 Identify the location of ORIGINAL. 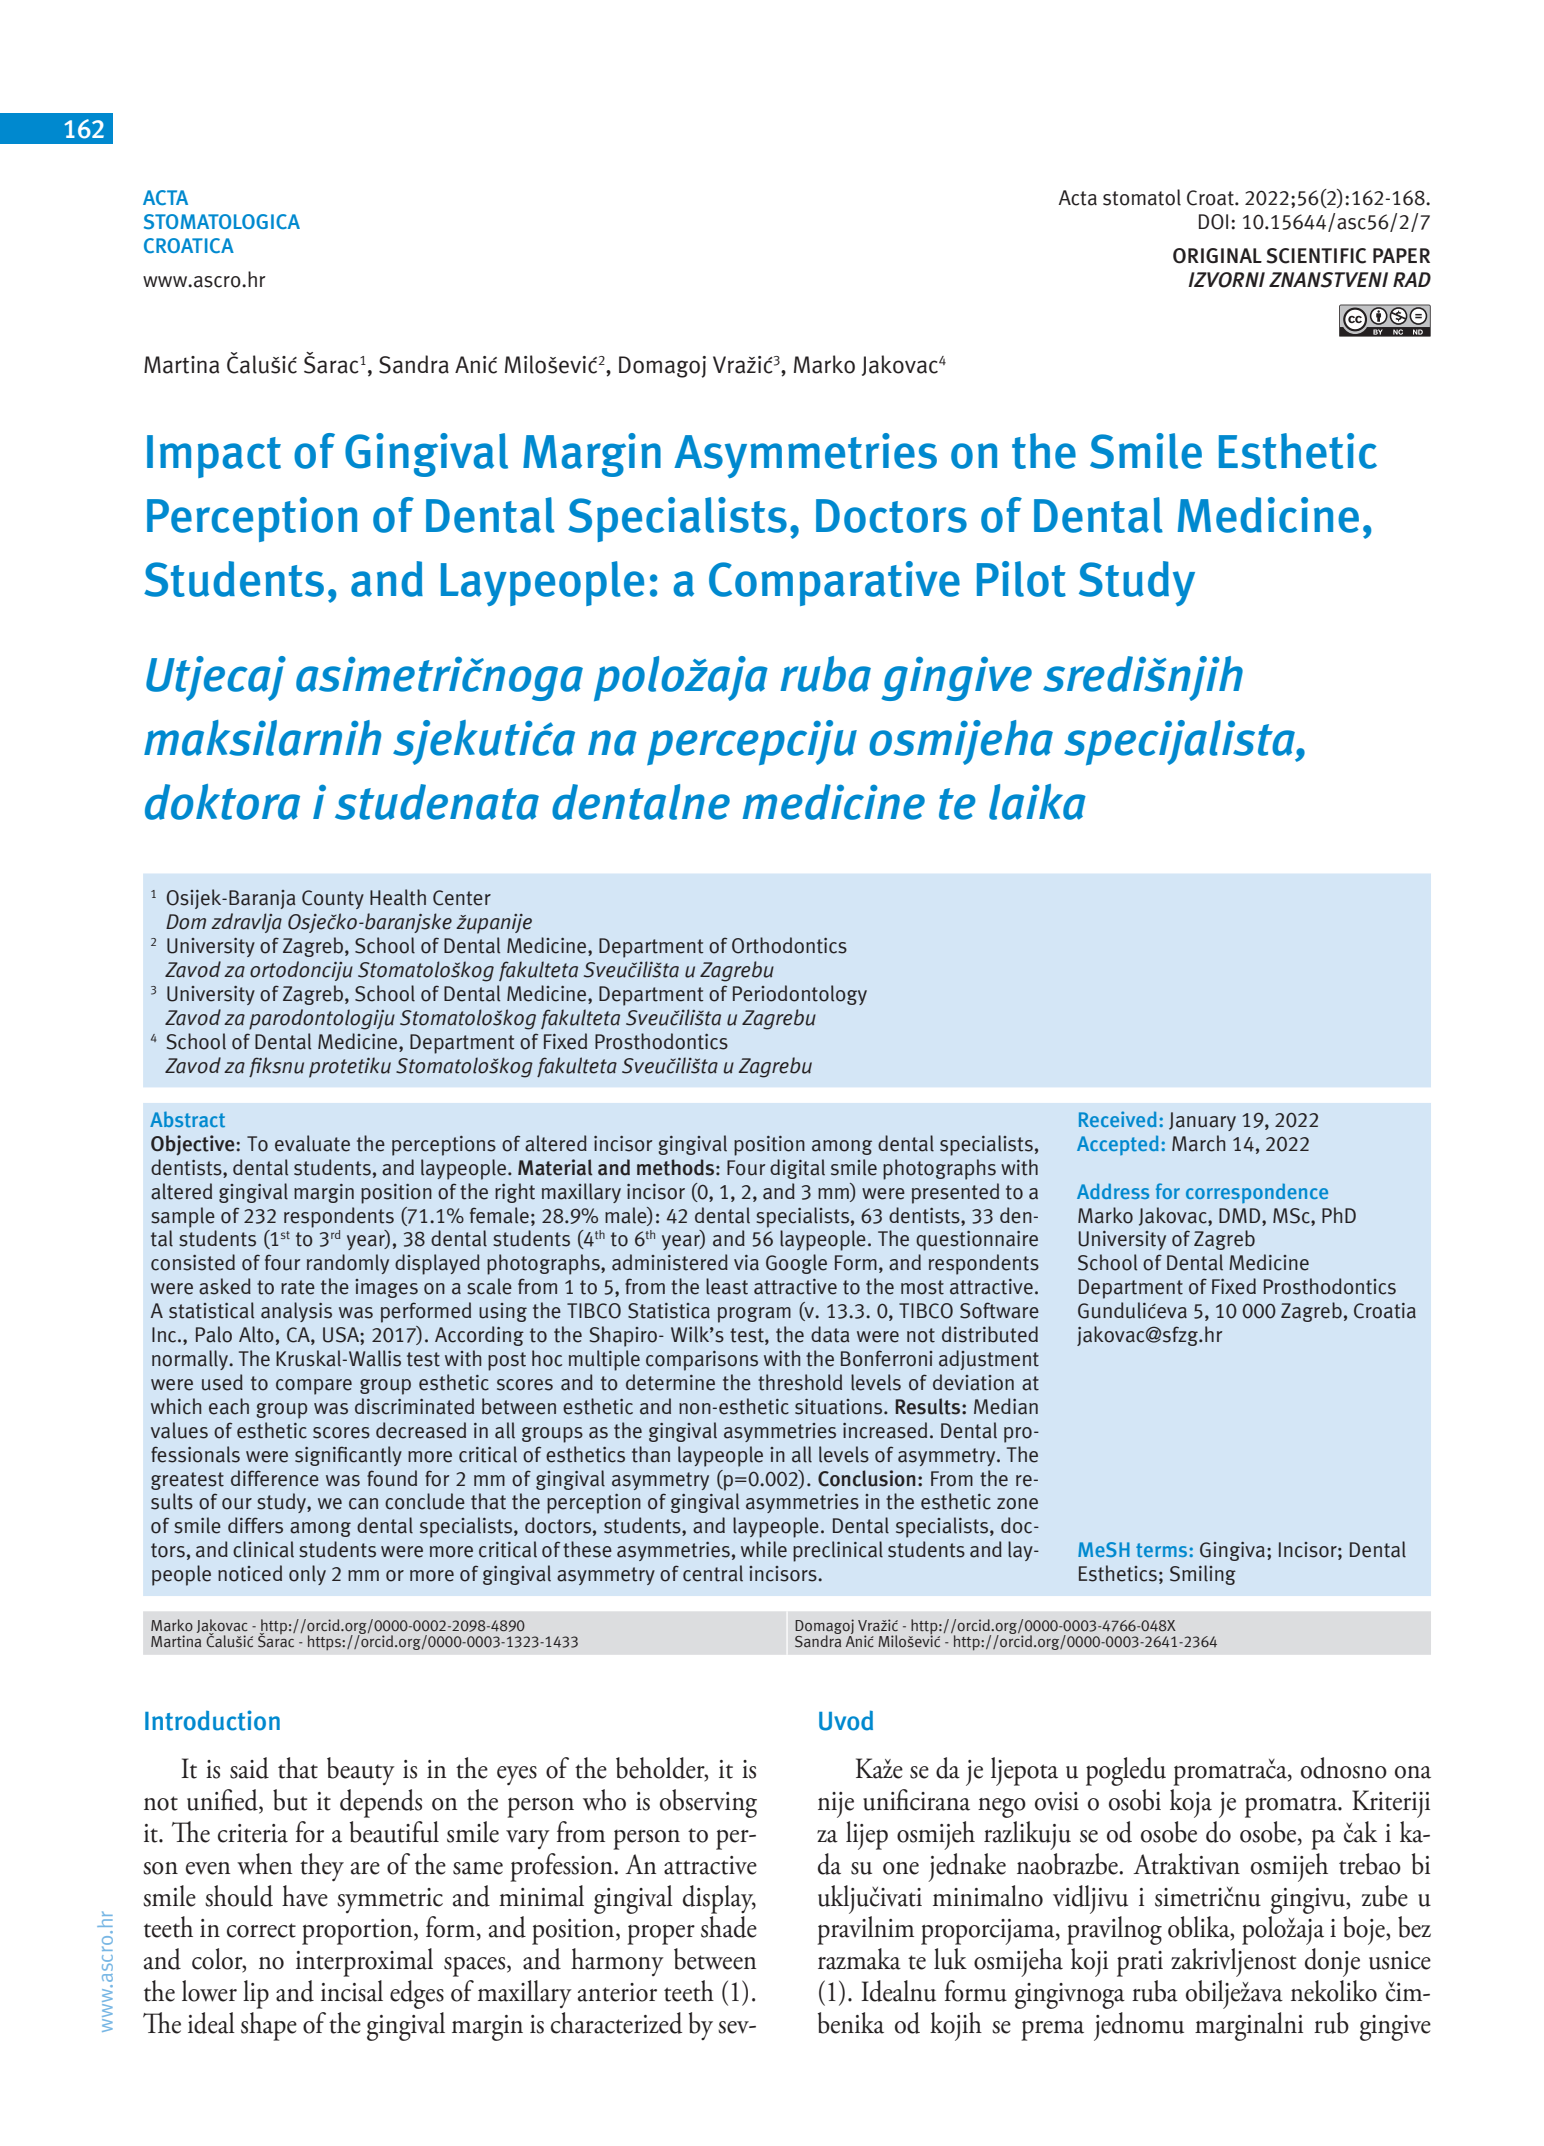
(1217, 256).
